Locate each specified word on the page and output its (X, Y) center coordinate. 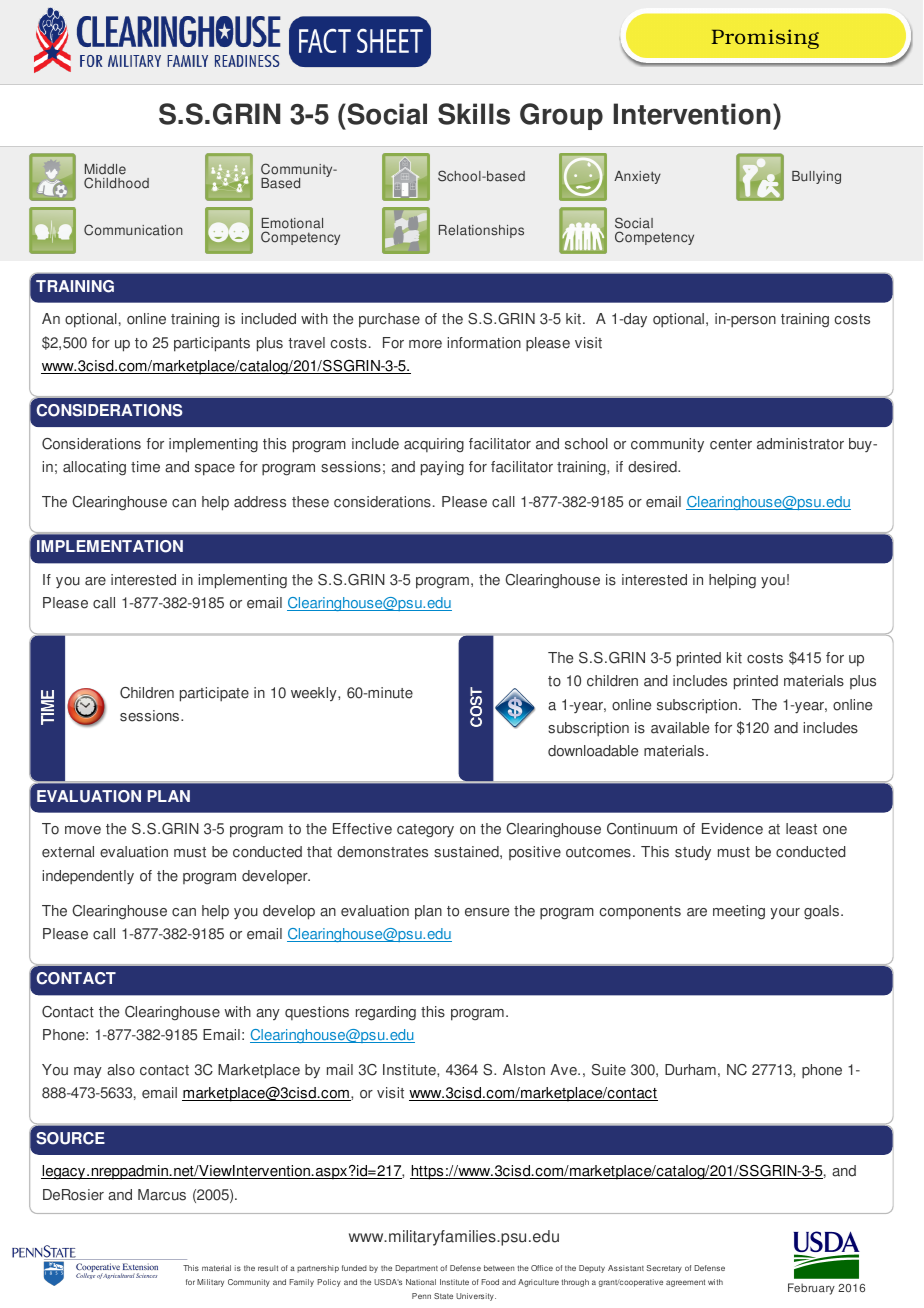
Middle (105, 169)
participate (214, 694)
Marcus (162, 1195)
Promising (765, 39)
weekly (315, 694)
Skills (474, 114)
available (680, 728)
